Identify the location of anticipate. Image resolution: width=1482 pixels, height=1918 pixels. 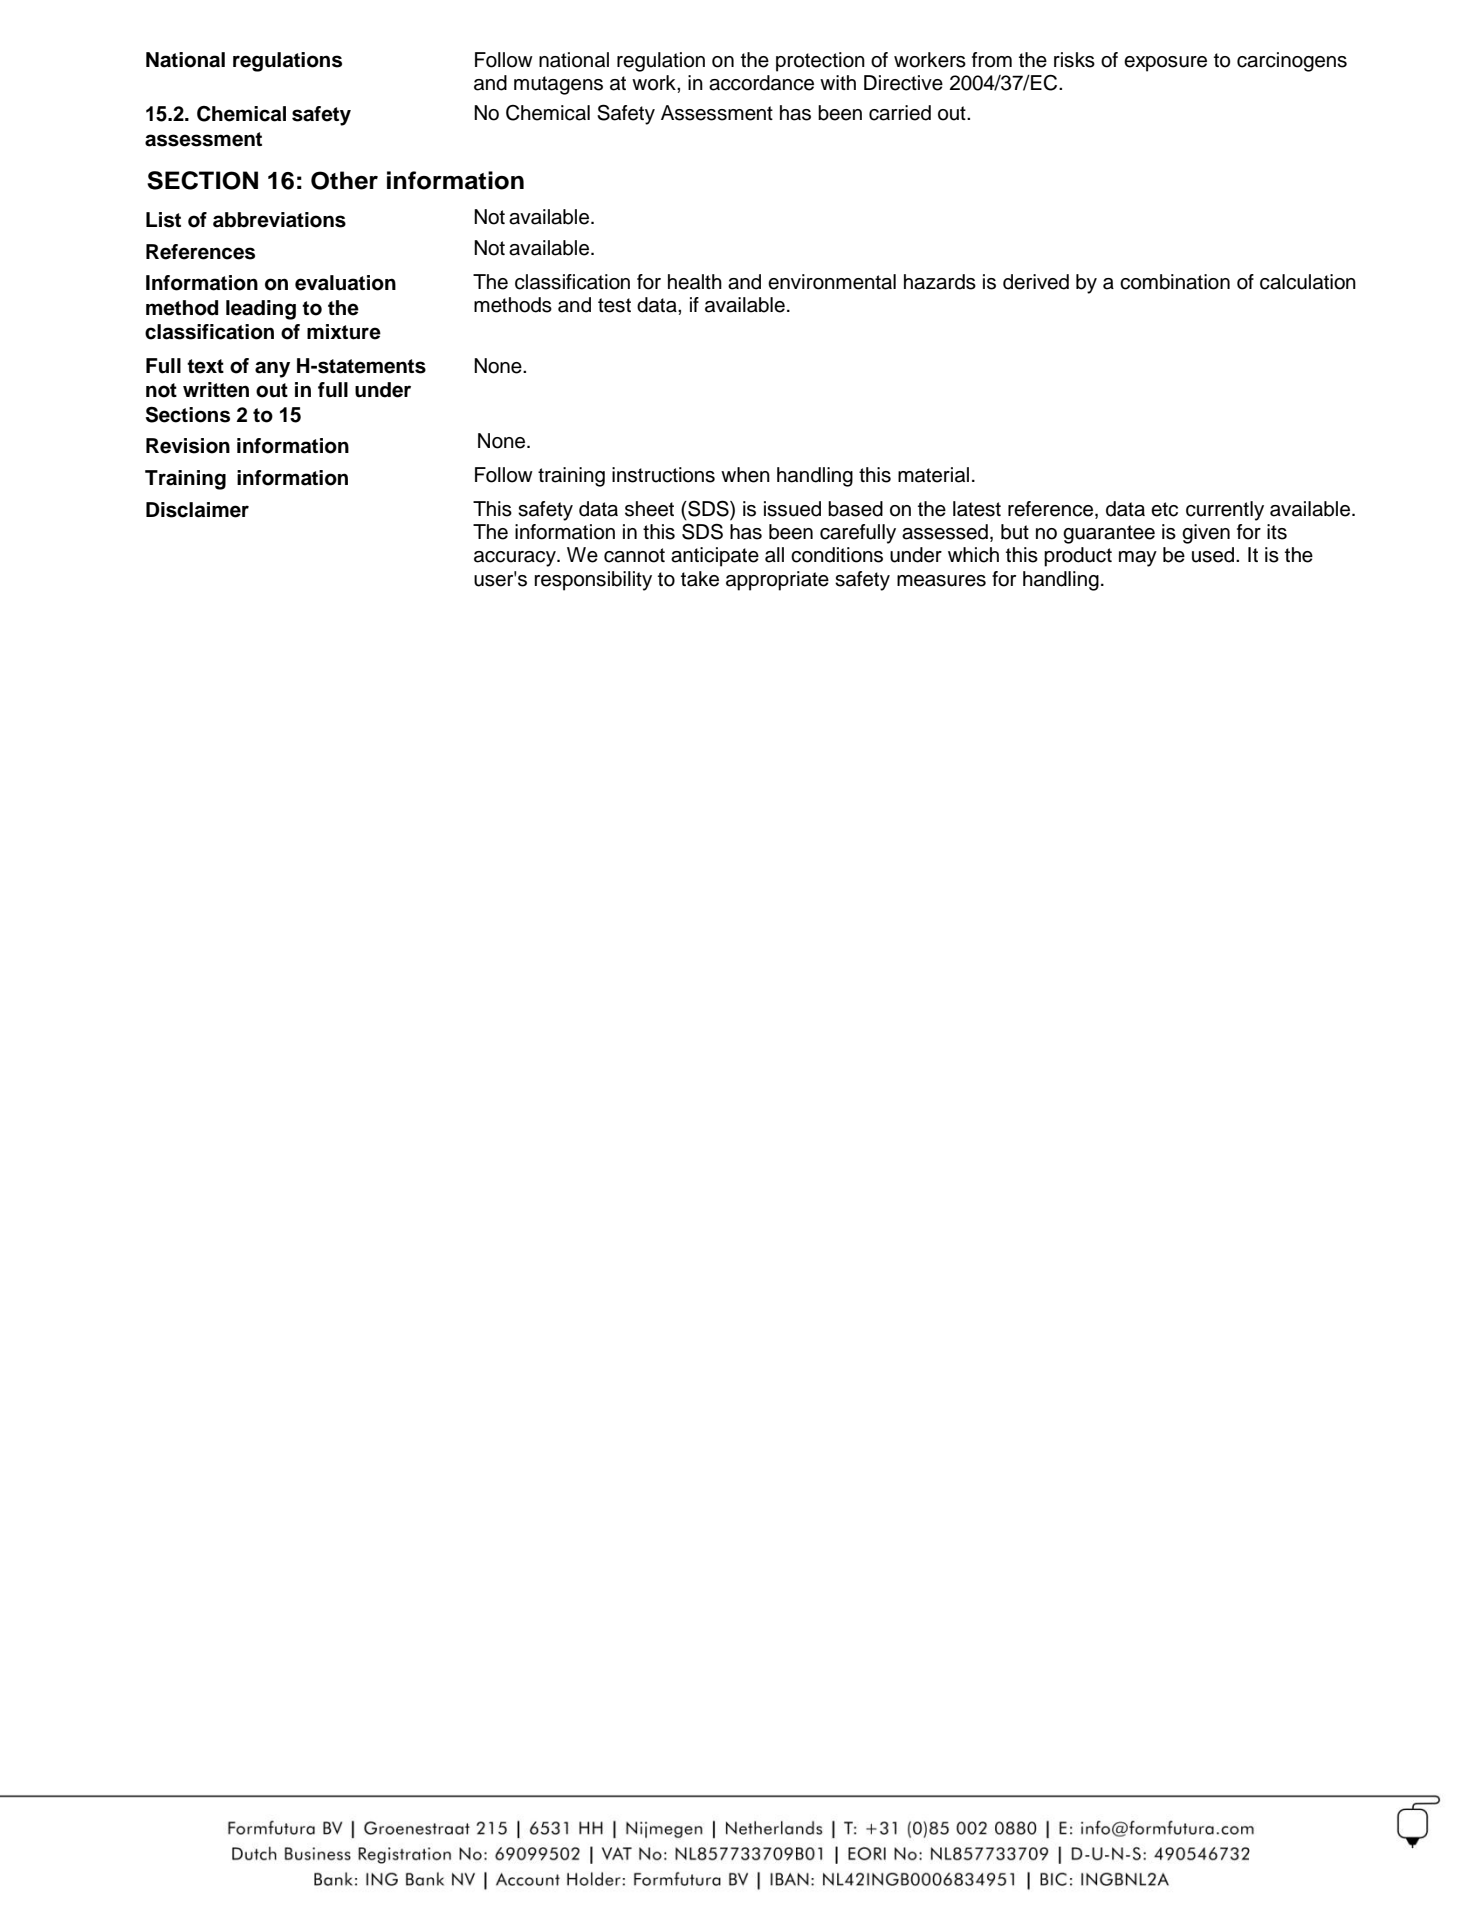
(715, 557).
